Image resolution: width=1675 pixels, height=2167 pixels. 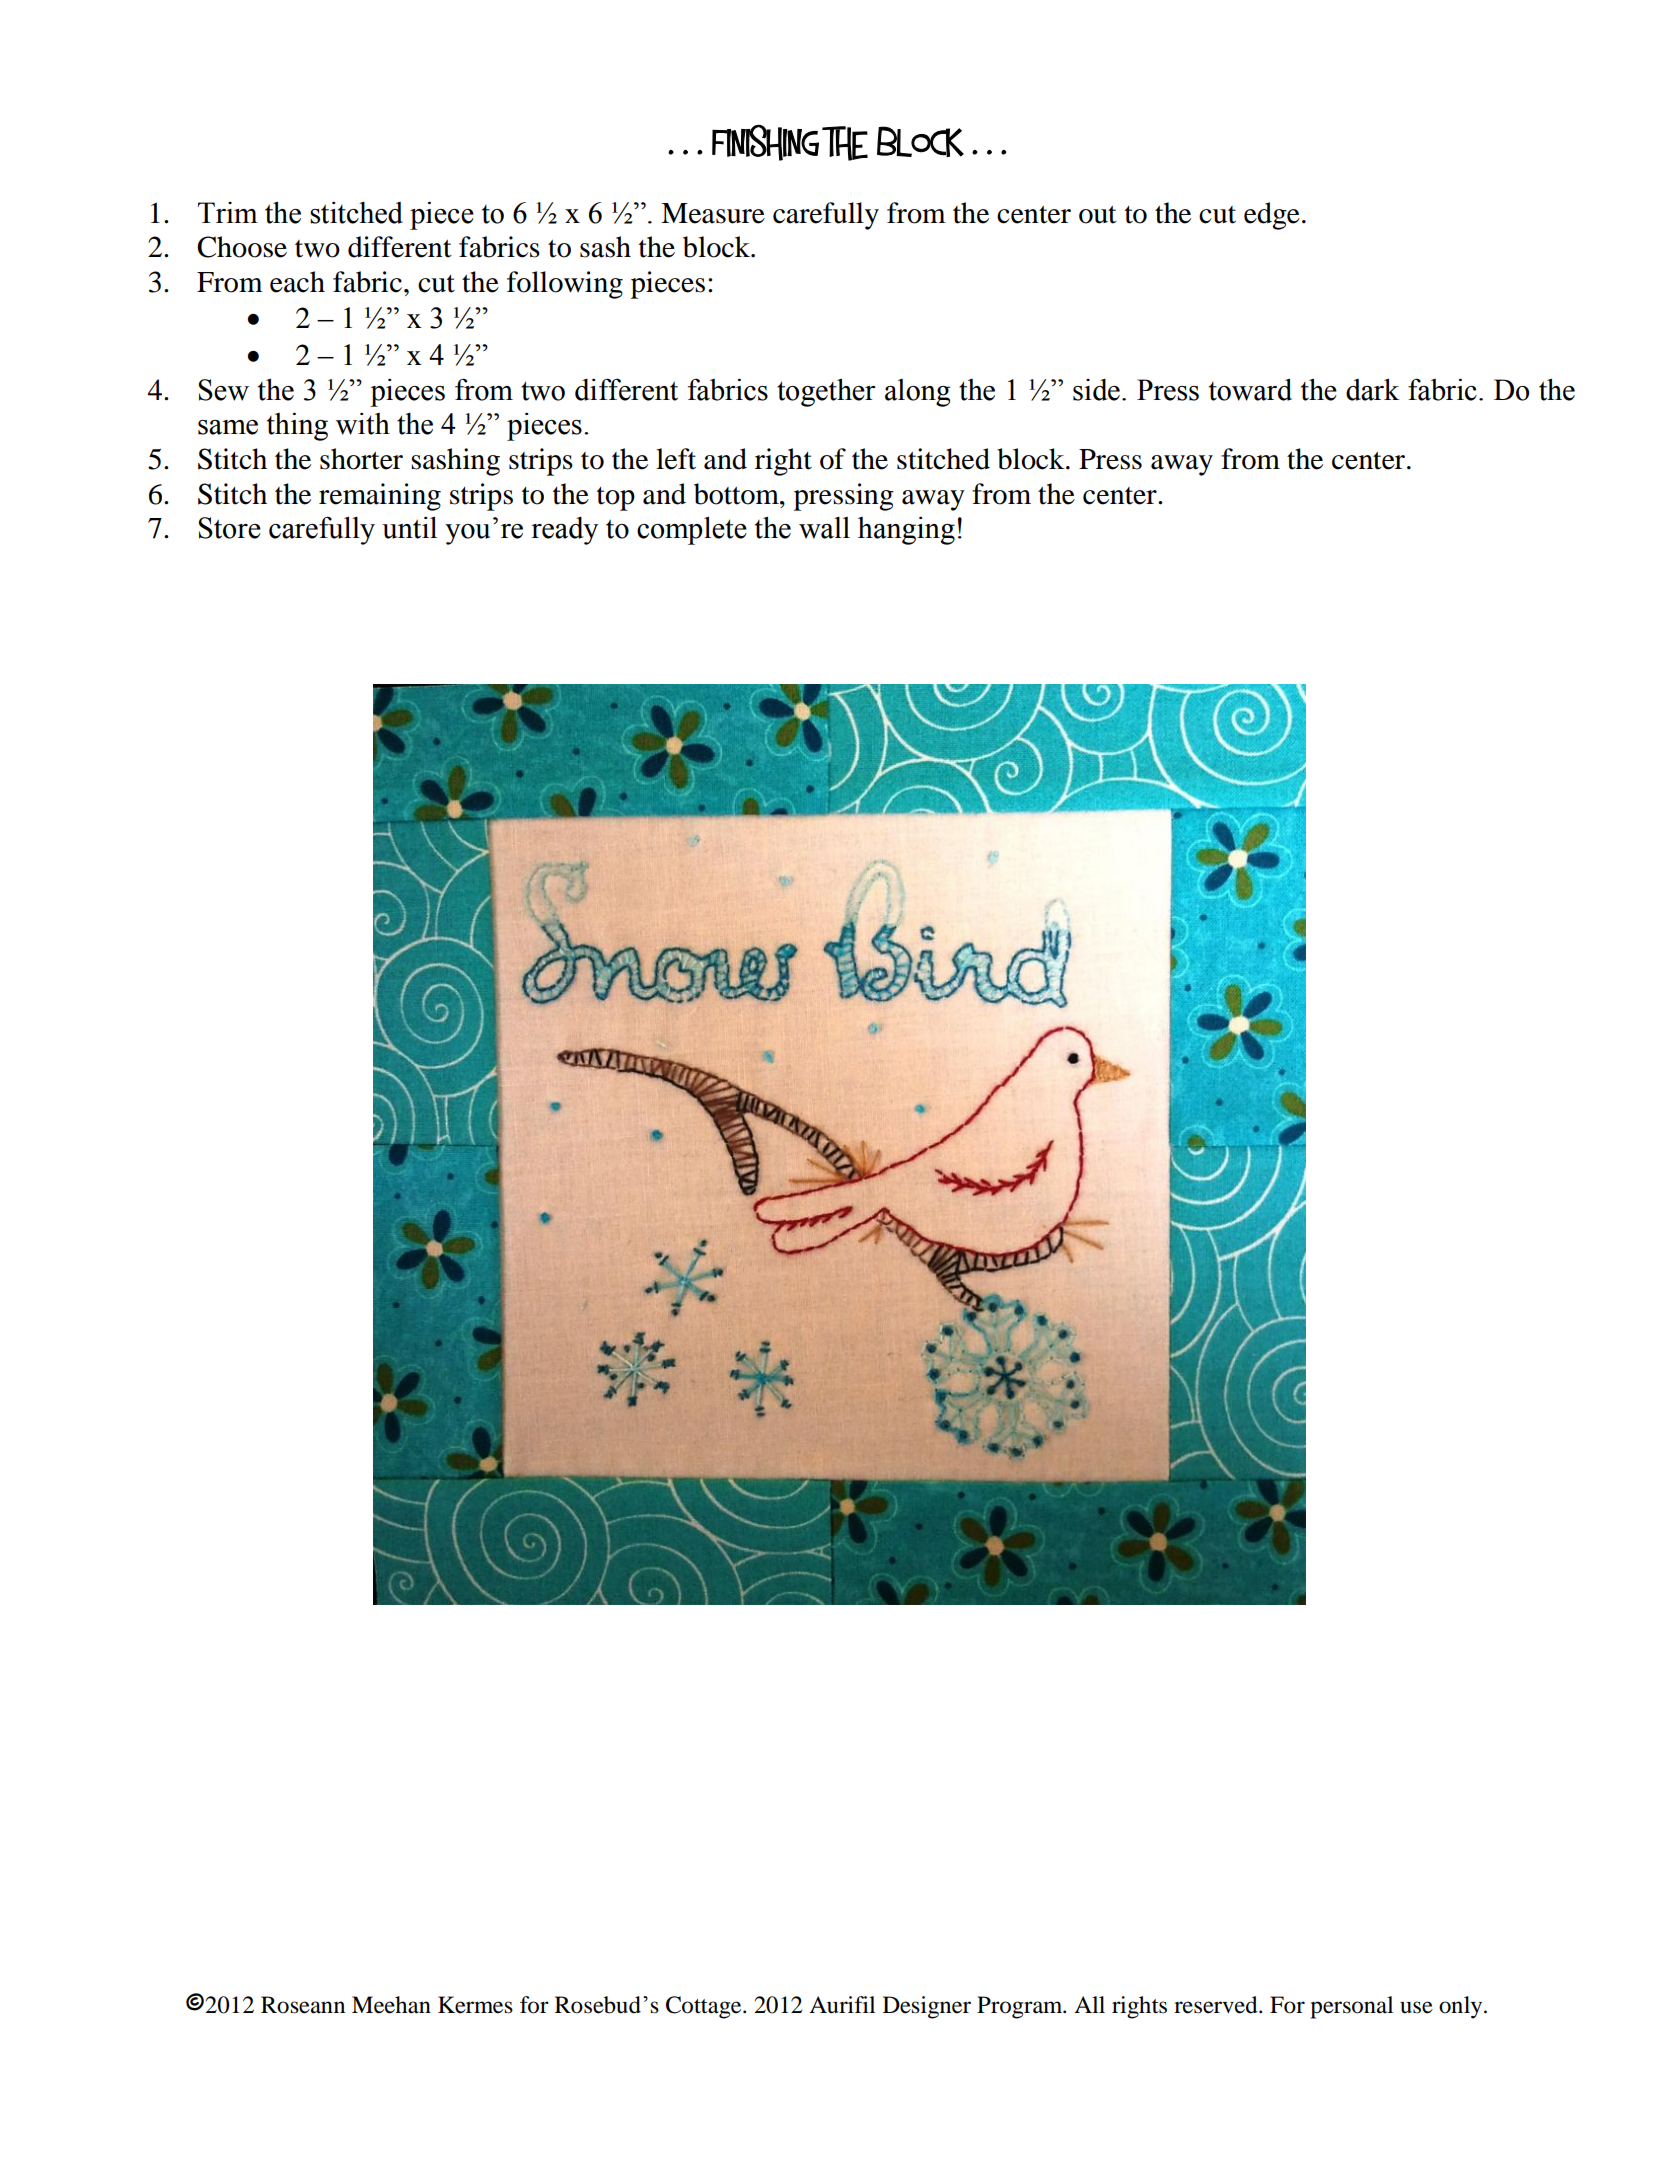 I want to click on wall, so click(x=824, y=528).
